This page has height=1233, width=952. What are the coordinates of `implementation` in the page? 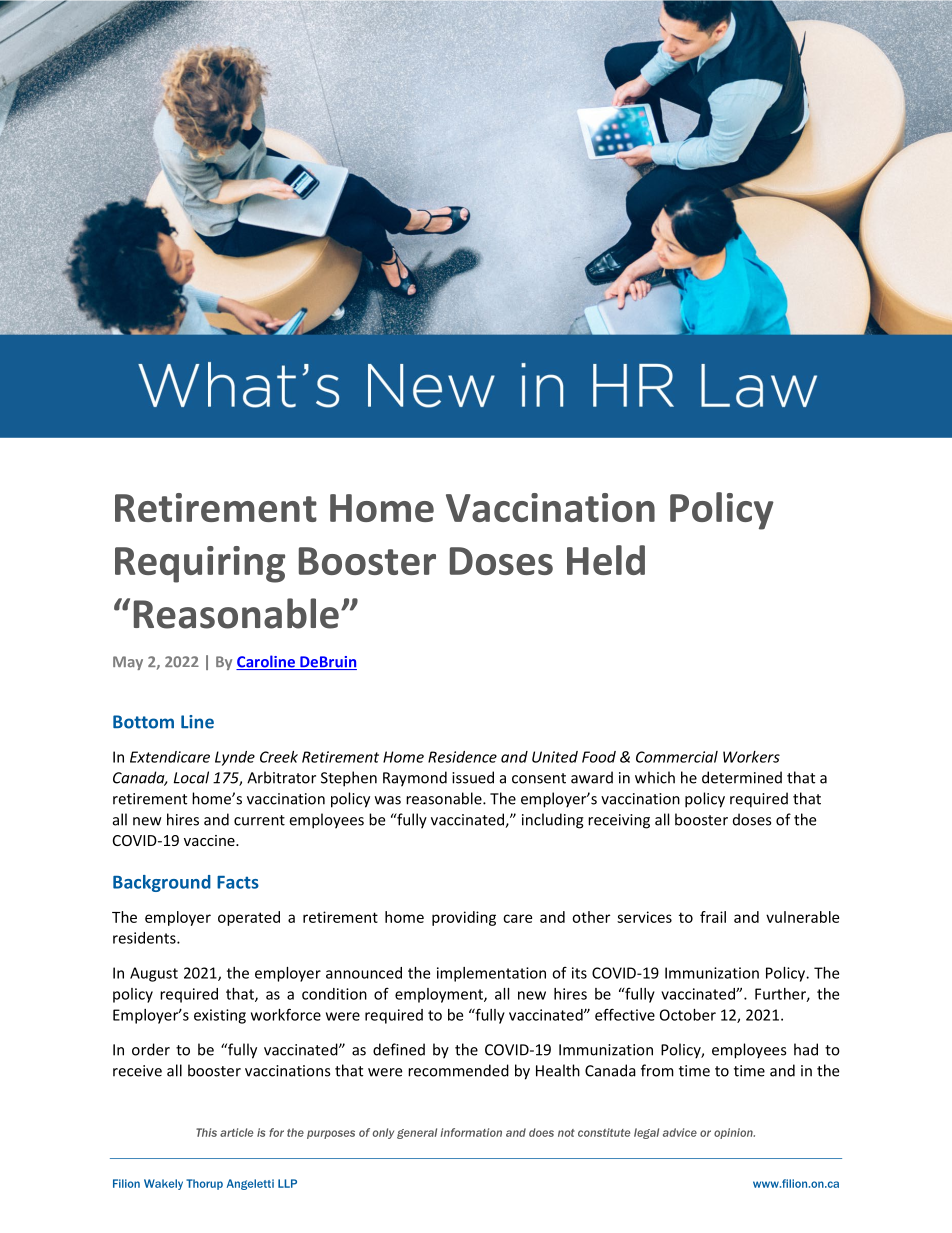 It's located at (491, 974).
